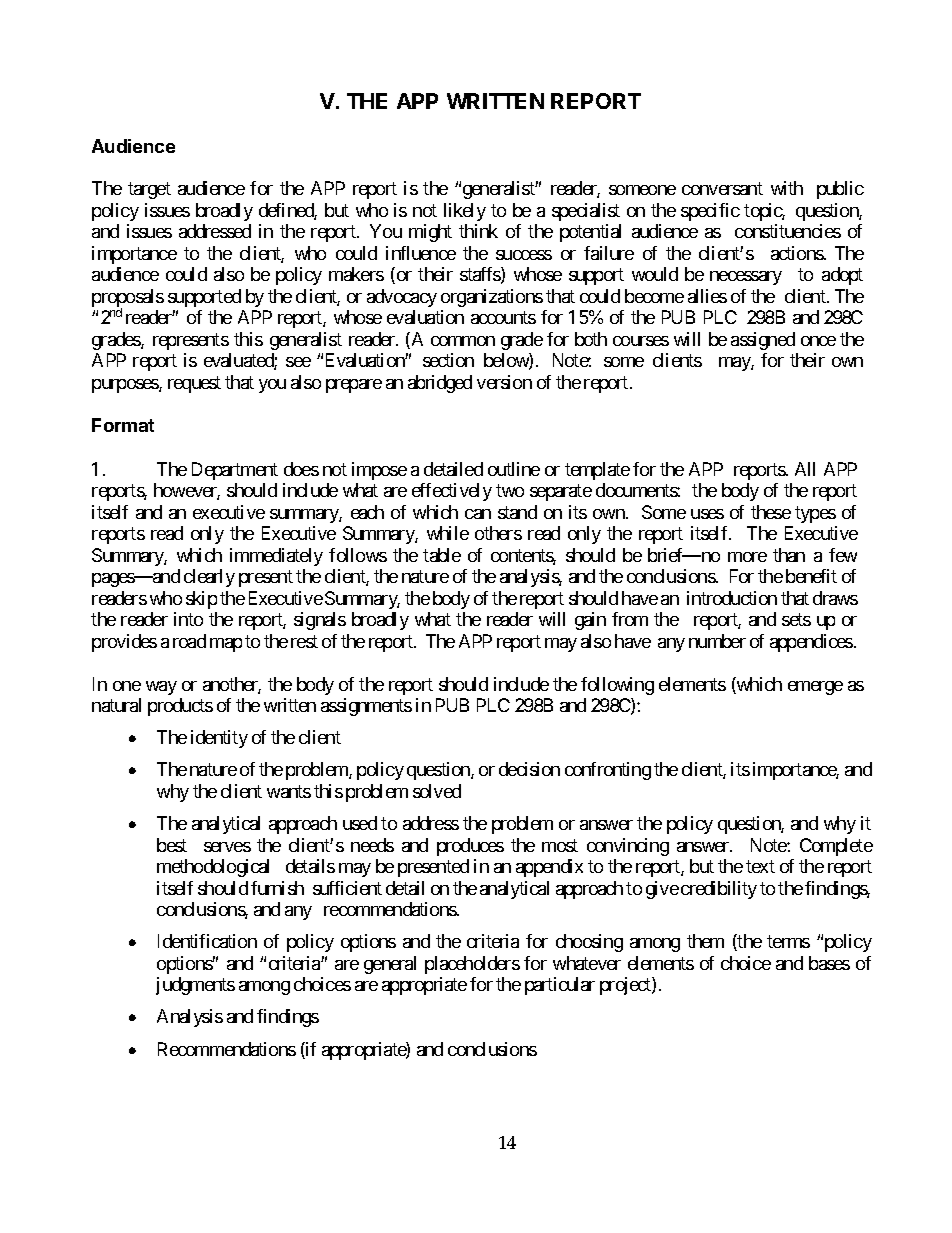 This screenshot has height=1233, width=952. Describe the element at coordinates (235, 471) in the screenshot. I see `Department` at that location.
